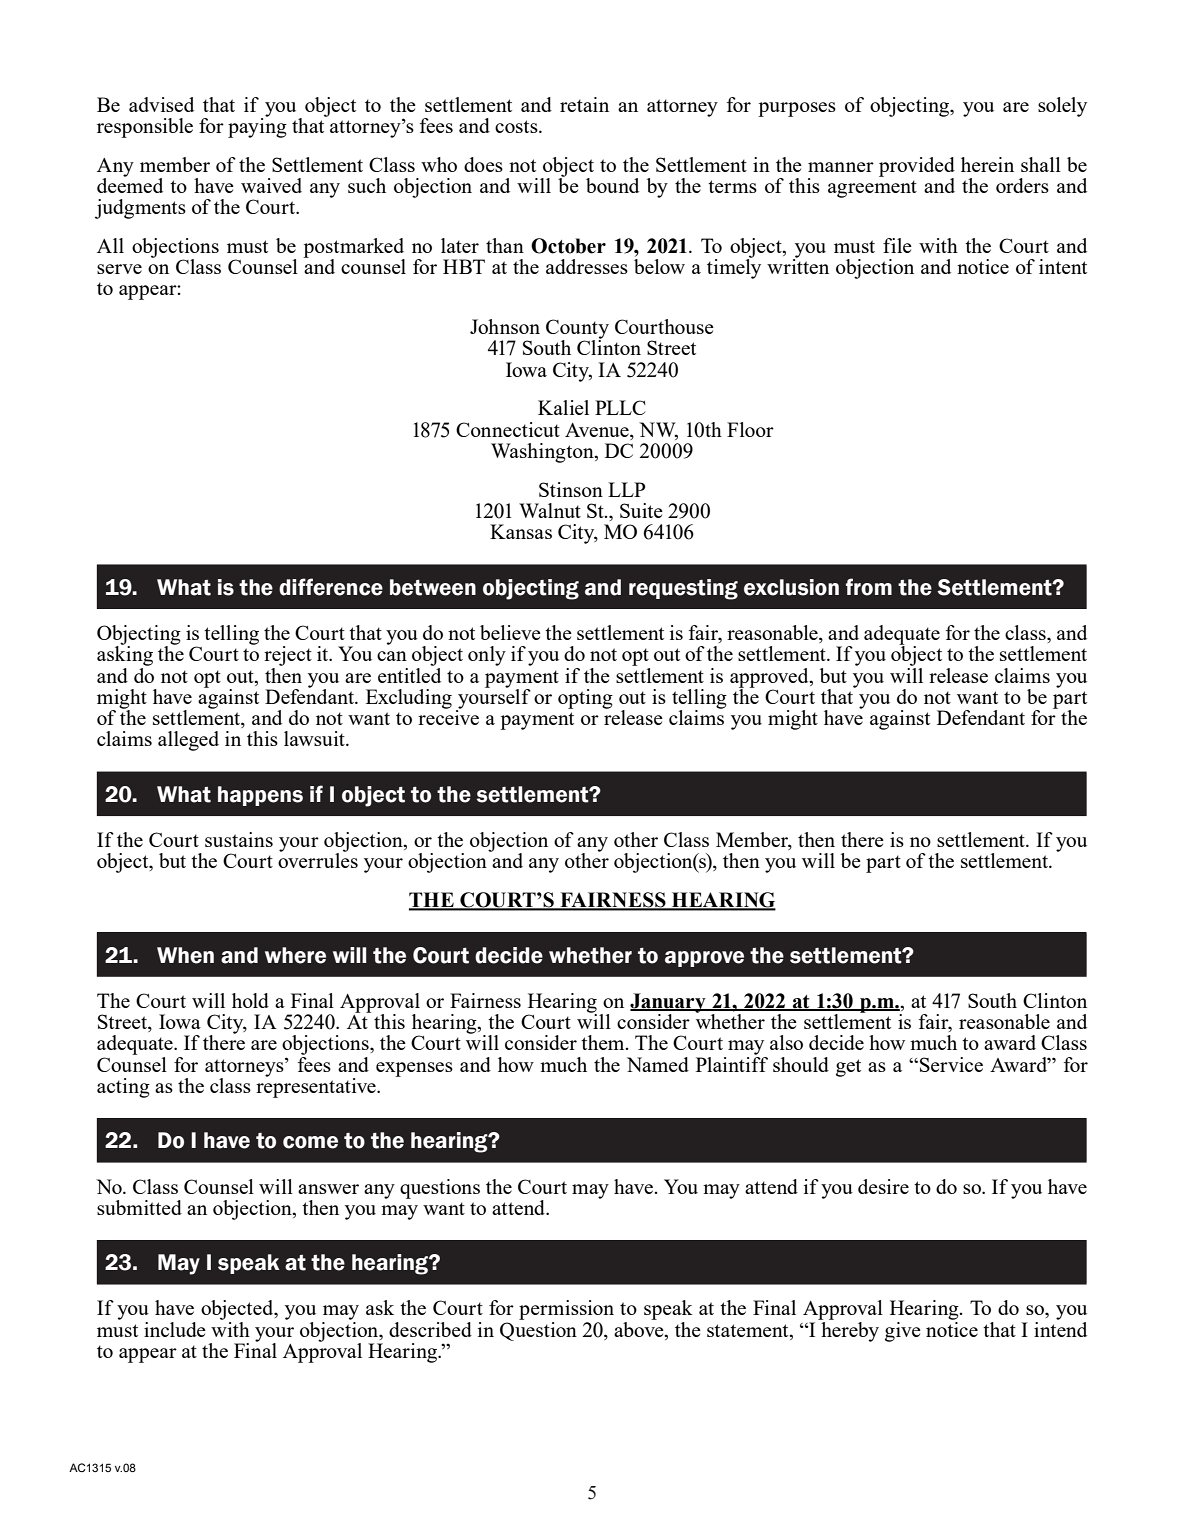  I want to click on Suite, so click(641, 510).
